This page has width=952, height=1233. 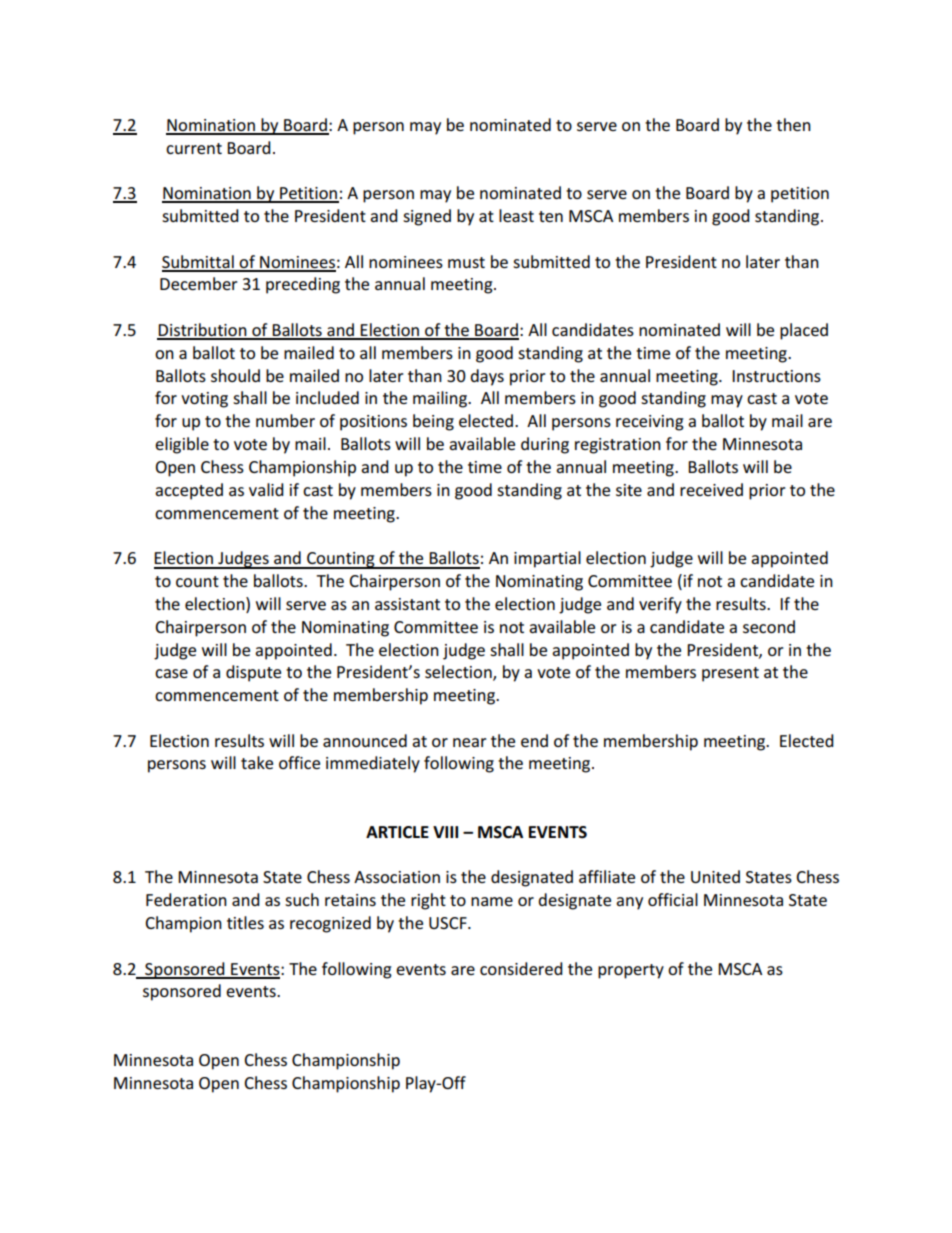 I want to click on least, so click(x=516, y=215).
